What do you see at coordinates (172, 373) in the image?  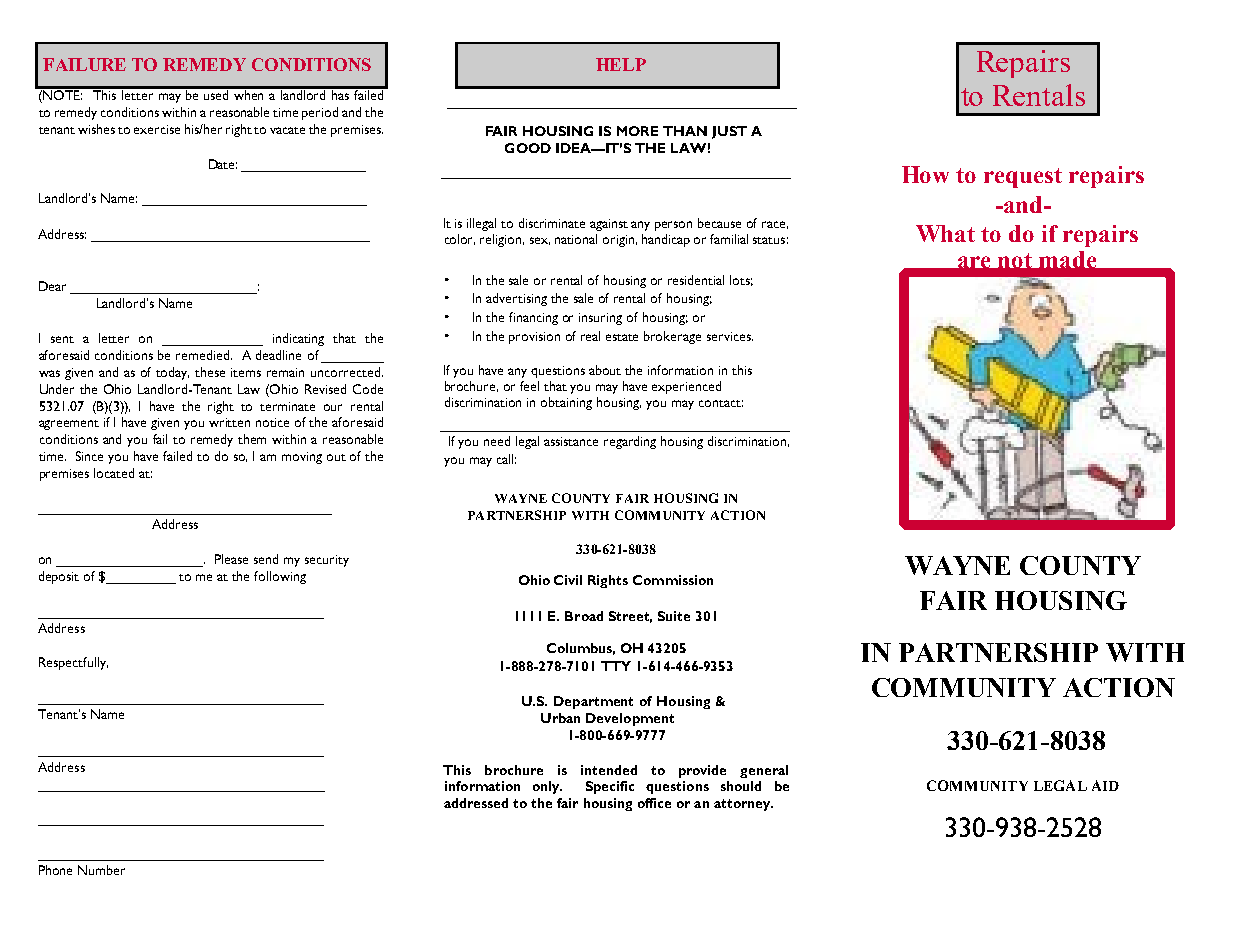 I see `today` at bounding box center [172, 373].
